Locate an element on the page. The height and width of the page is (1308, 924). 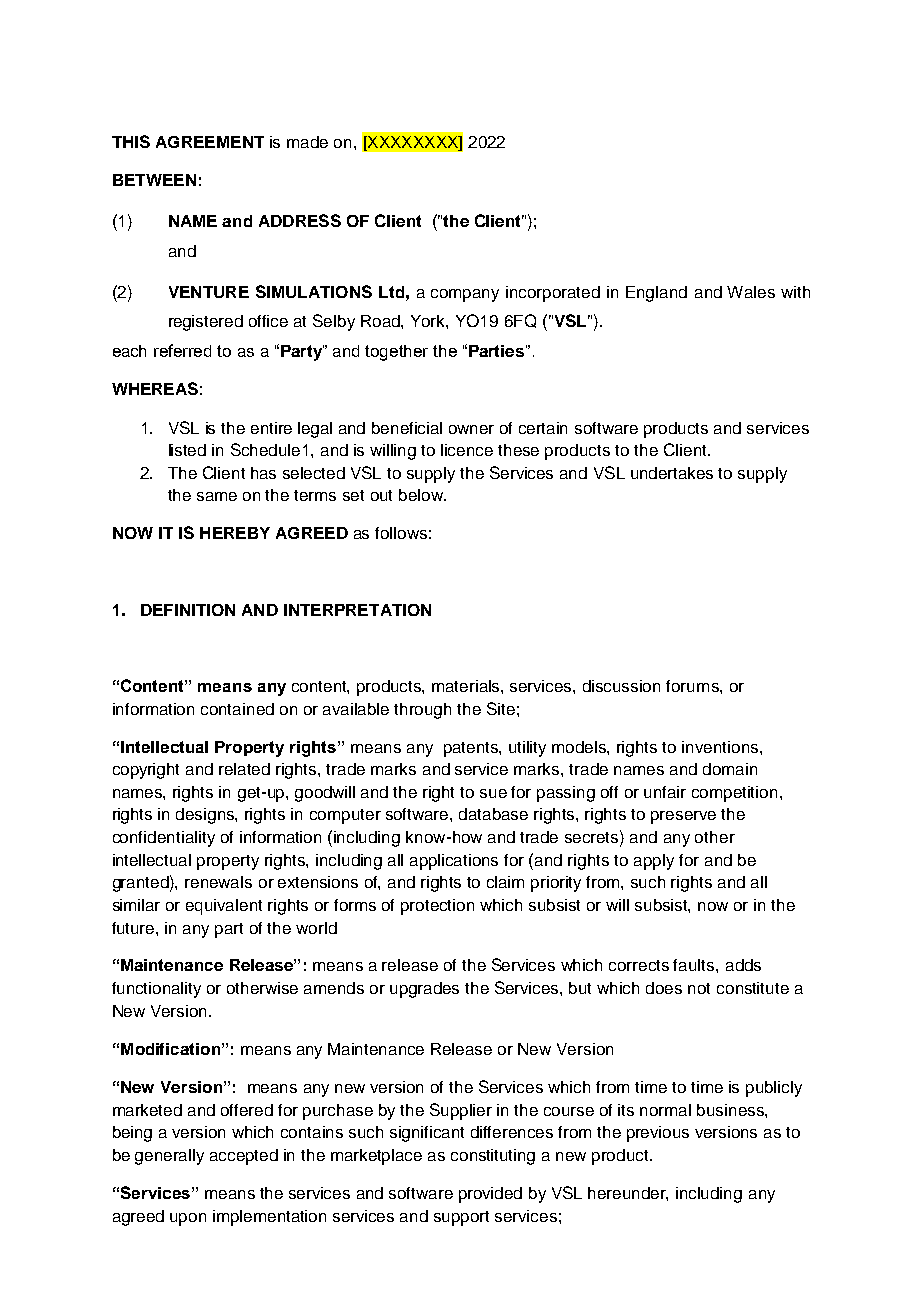
undertakes is located at coordinates (672, 473).
